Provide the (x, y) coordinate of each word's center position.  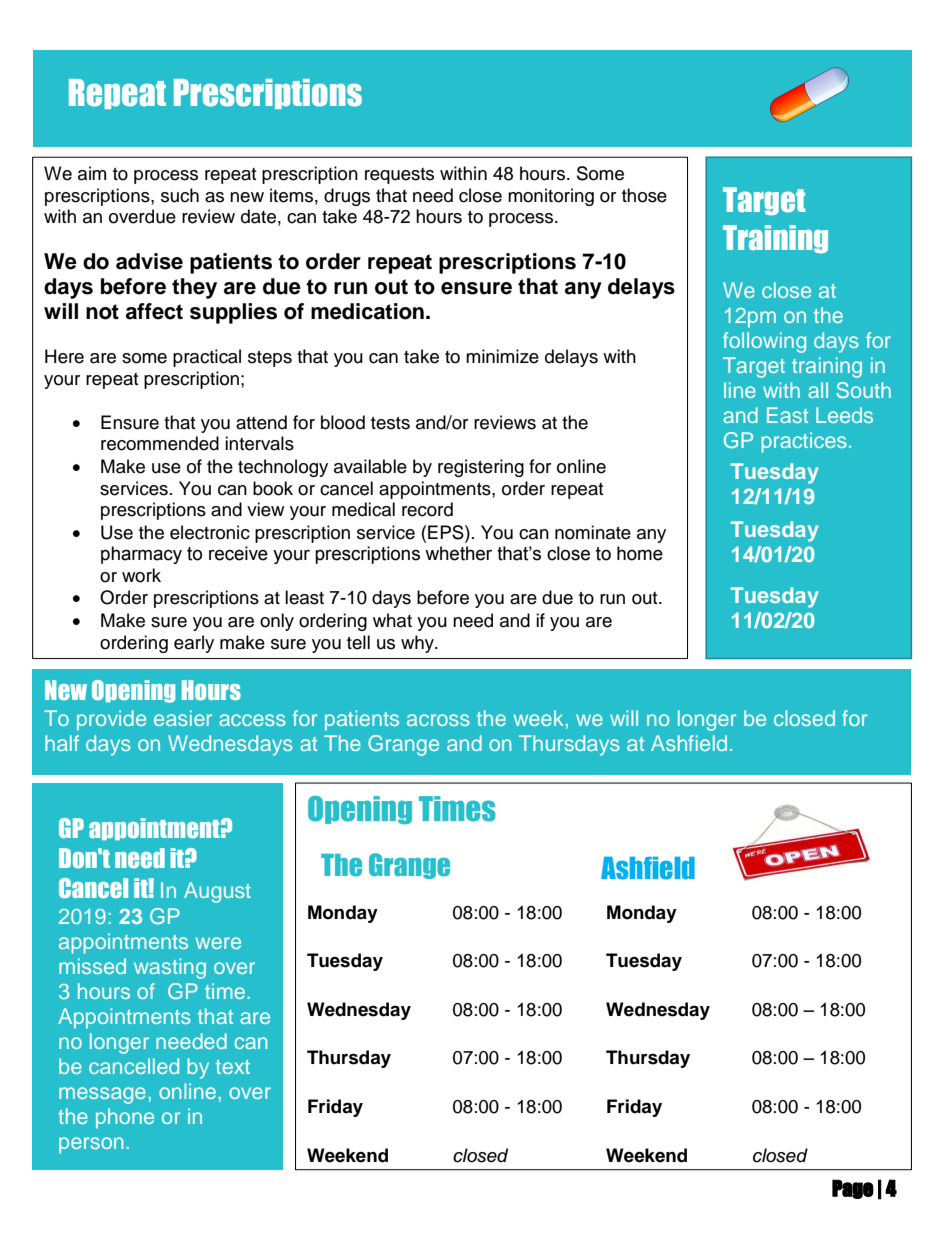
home (640, 553)
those (644, 195)
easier (183, 718)
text (233, 1067)
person (91, 1145)
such (180, 195)
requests (399, 176)
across (438, 720)
